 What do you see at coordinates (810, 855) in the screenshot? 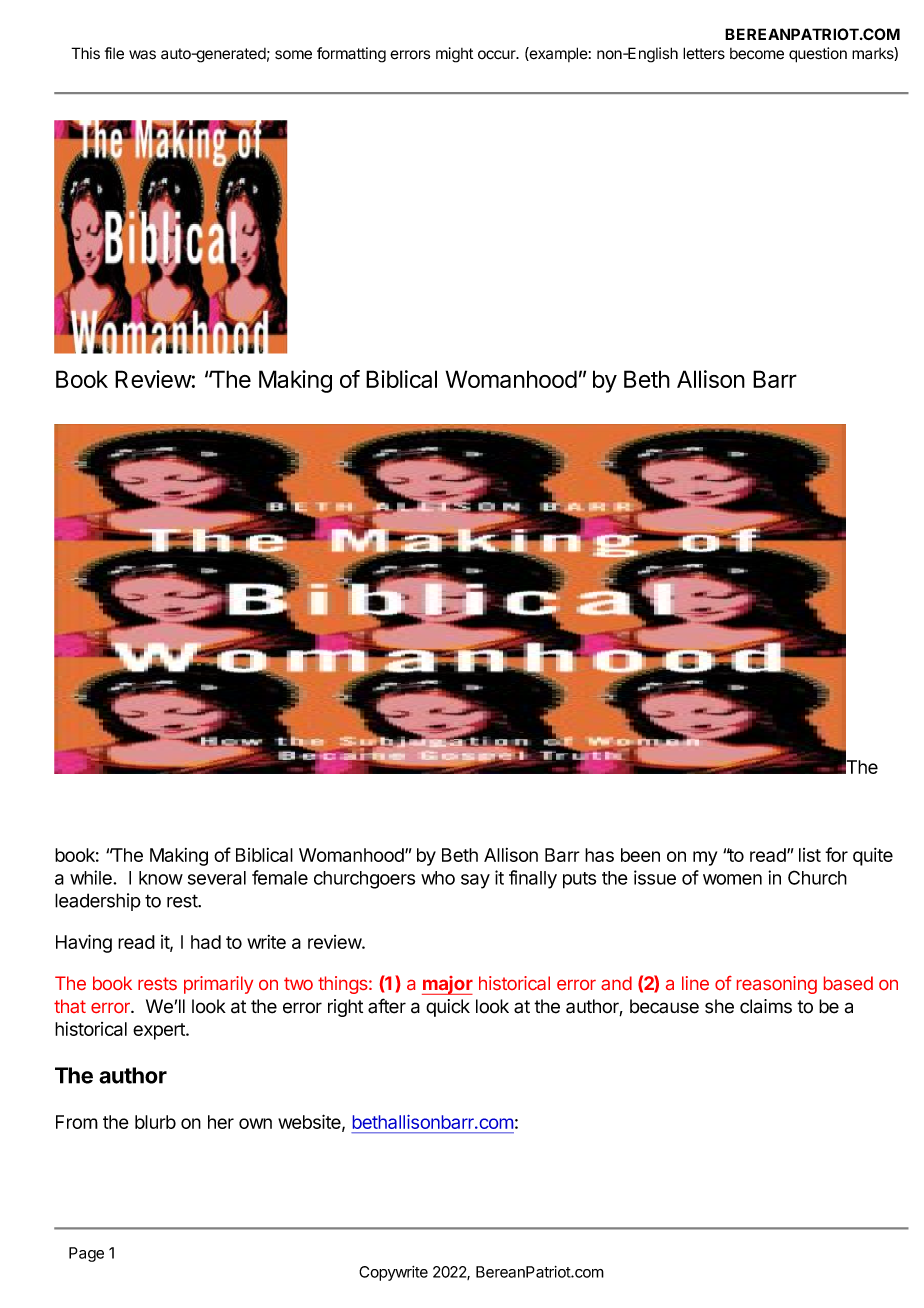
I see `list` at bounding box center [810, 855].
